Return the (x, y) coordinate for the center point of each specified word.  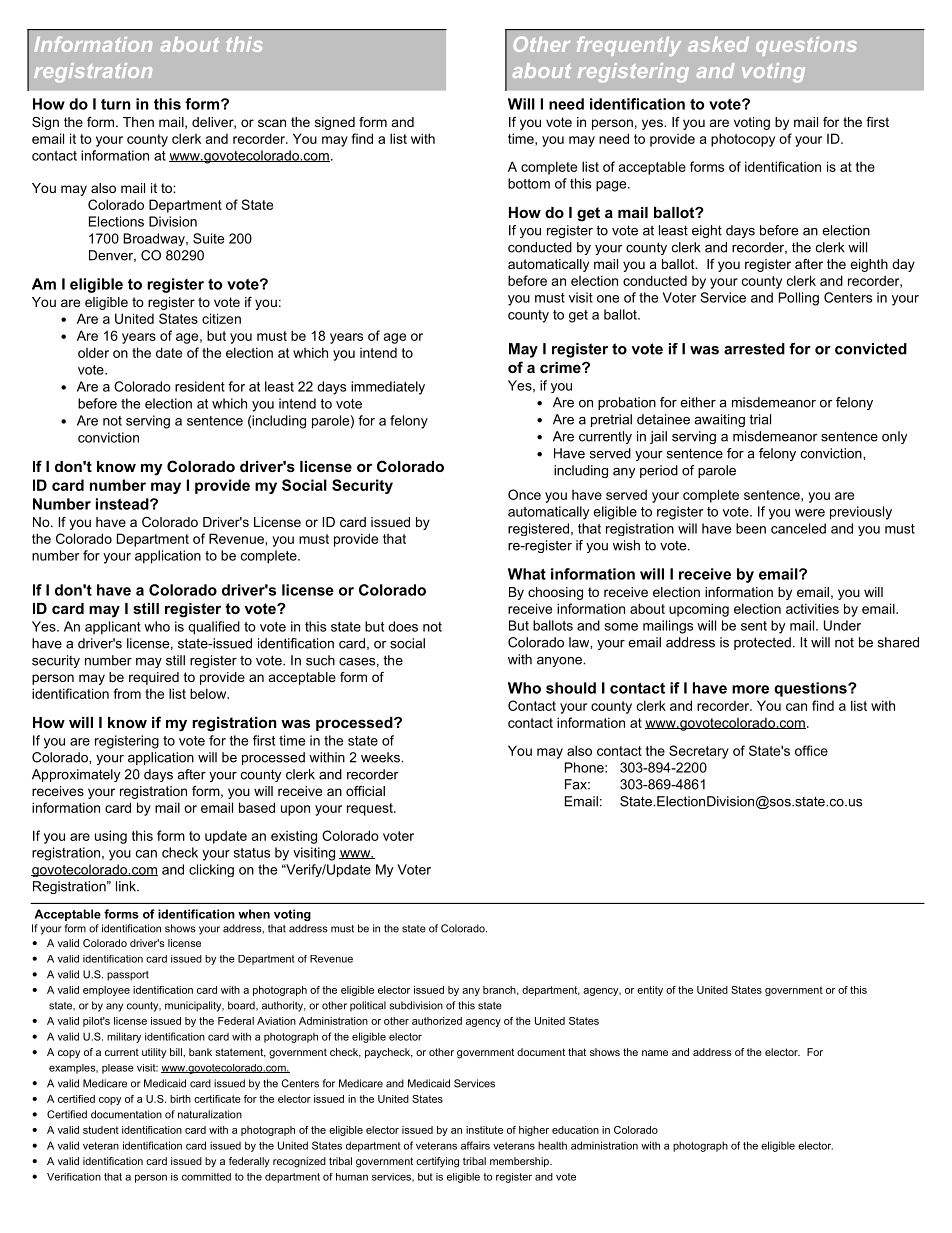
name (655, 1053)
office (811, 750)
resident (200, 386)
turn (116, 104)
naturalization (210, 1114)
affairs (475, 1145)
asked (718, 44)
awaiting (719, 420)
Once (524, 494)
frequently (629, 46)
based (257, 807)
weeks (382, 757)
